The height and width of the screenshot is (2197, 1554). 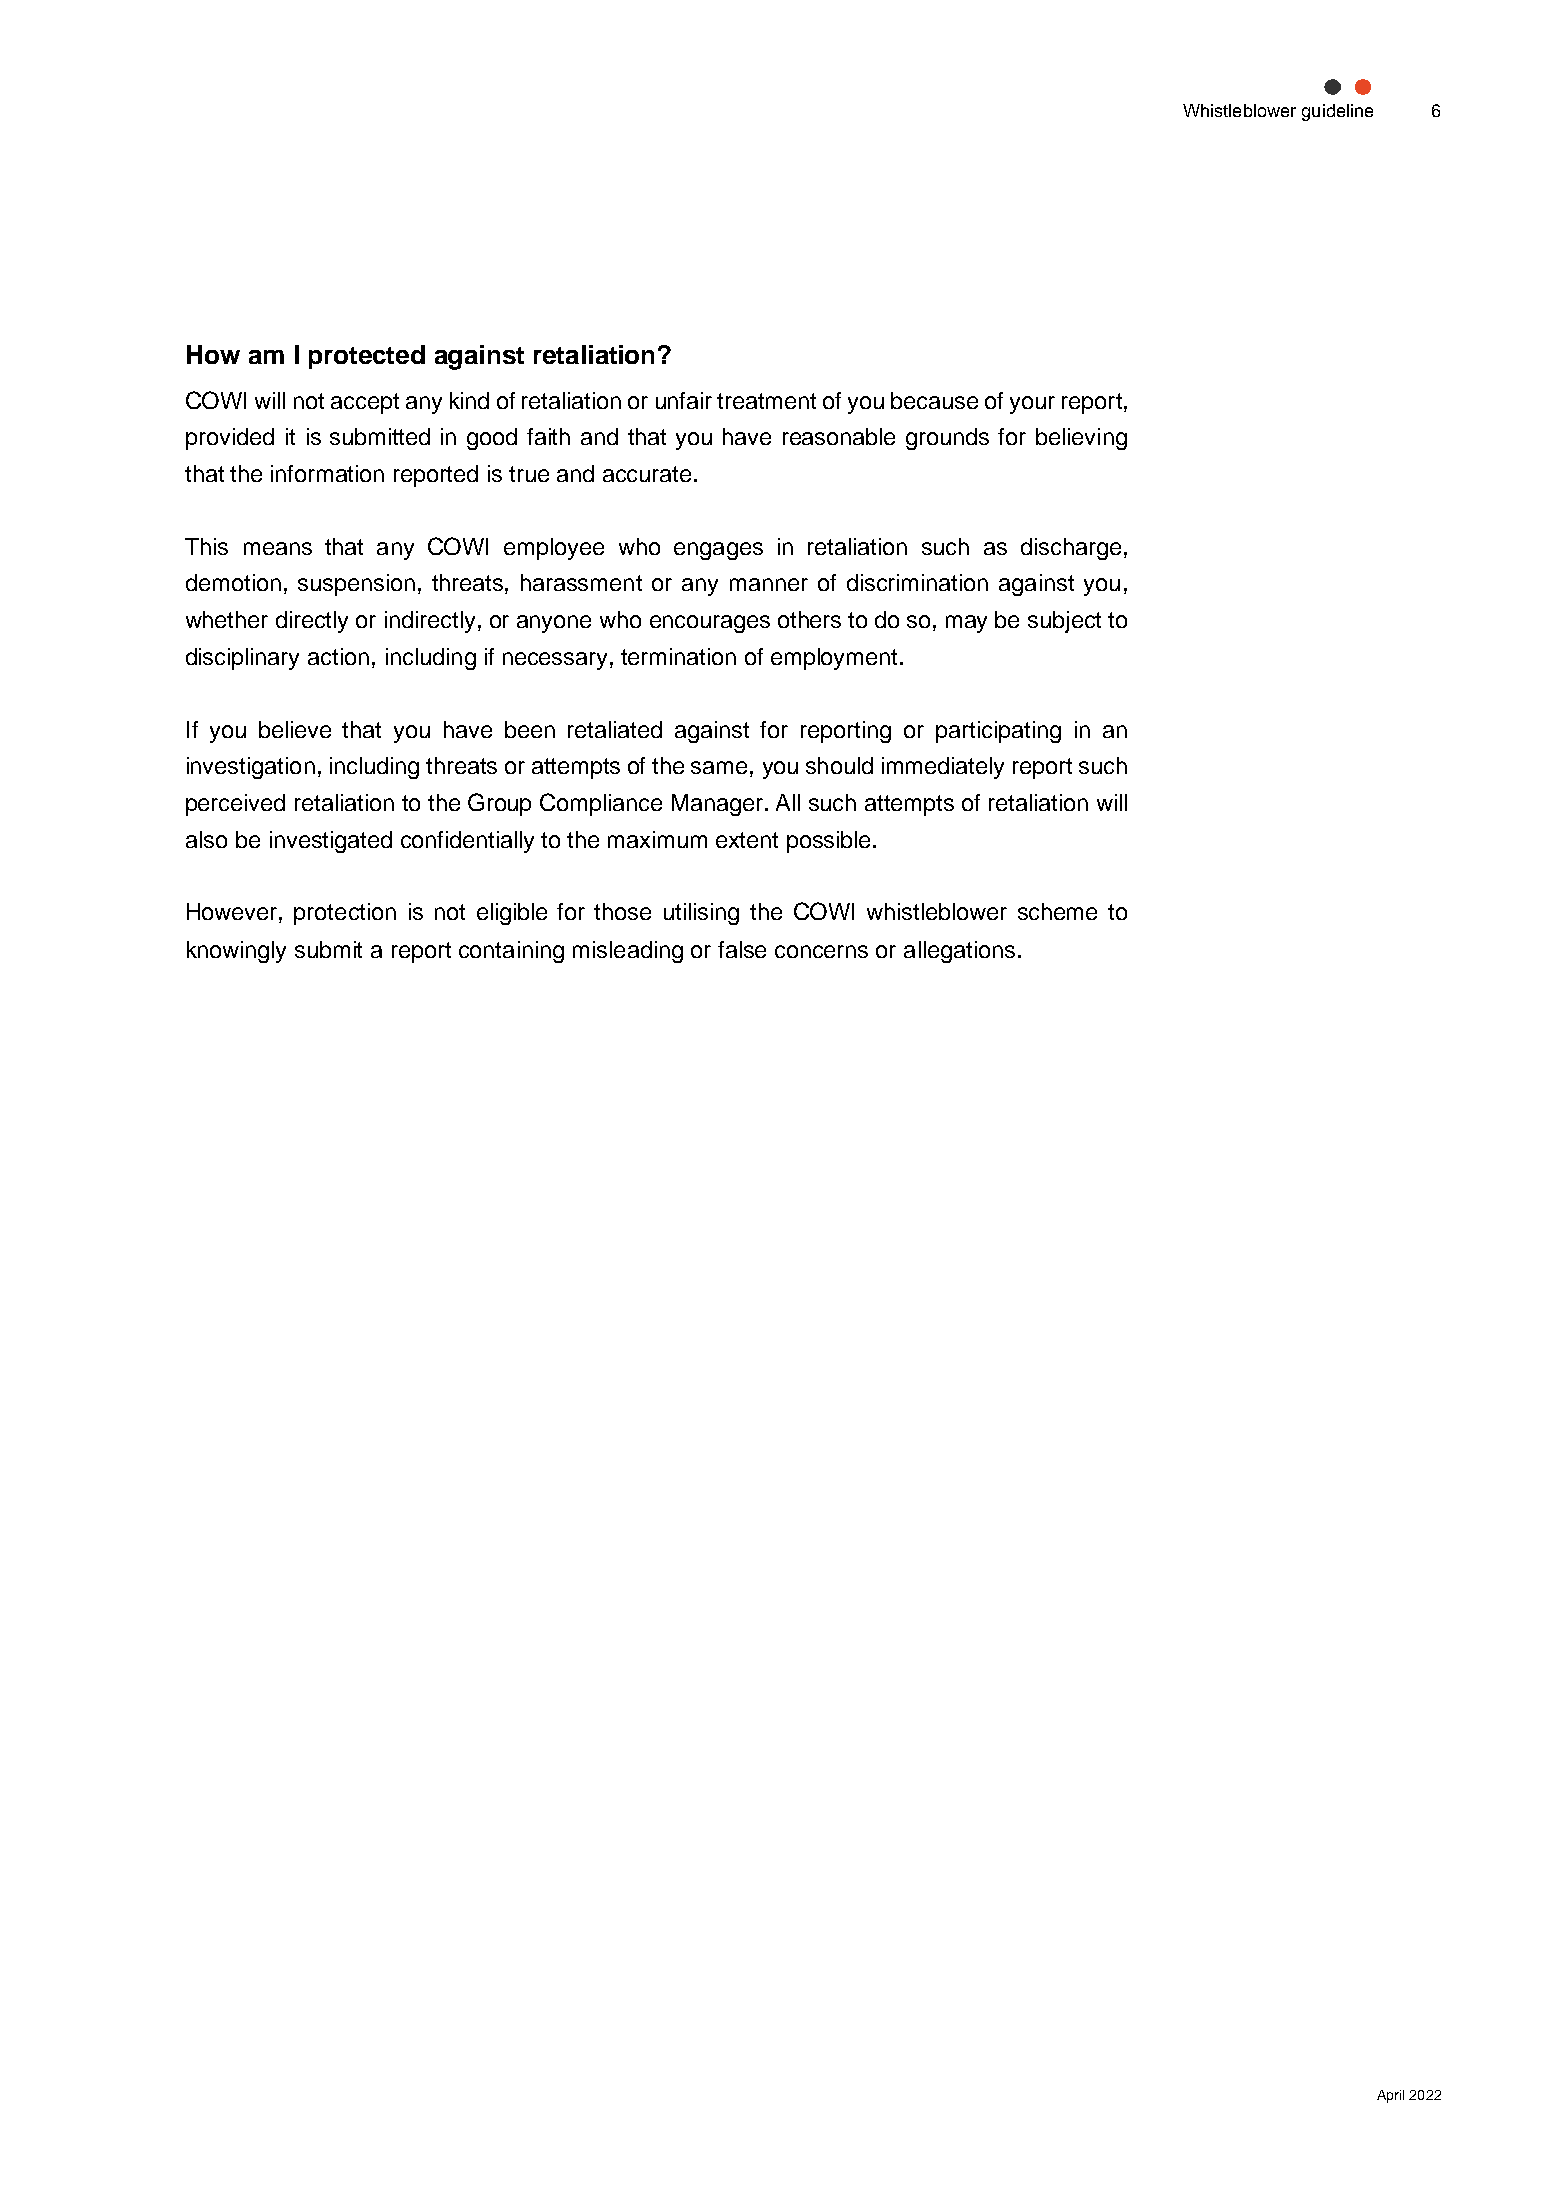 I want to click on discharge, so click(x=1071, y=549).
